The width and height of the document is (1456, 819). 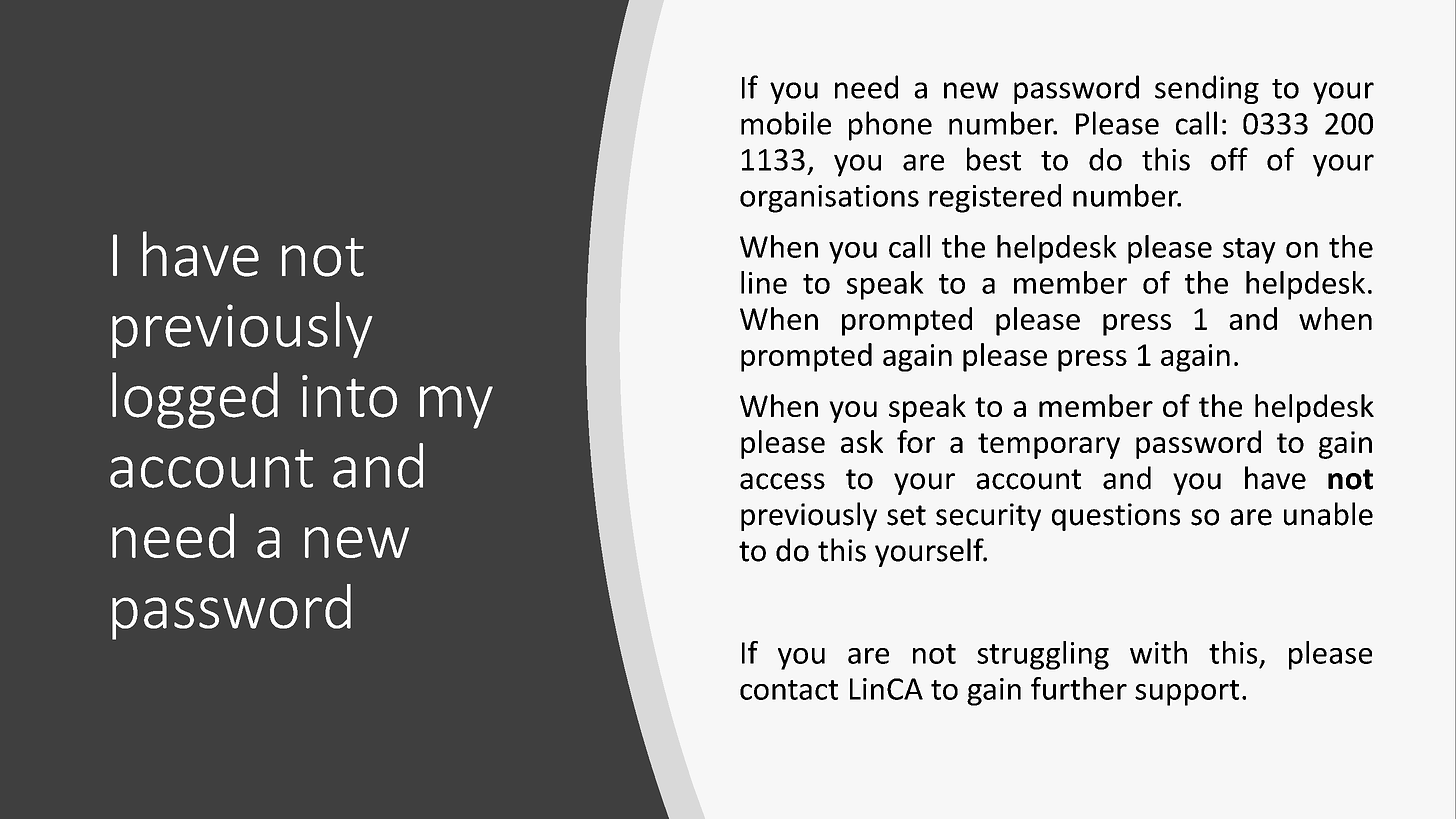 What do you see at coordinates (1116, 517) in the document?
I see `questions` at bounding box center [1116, 517].
